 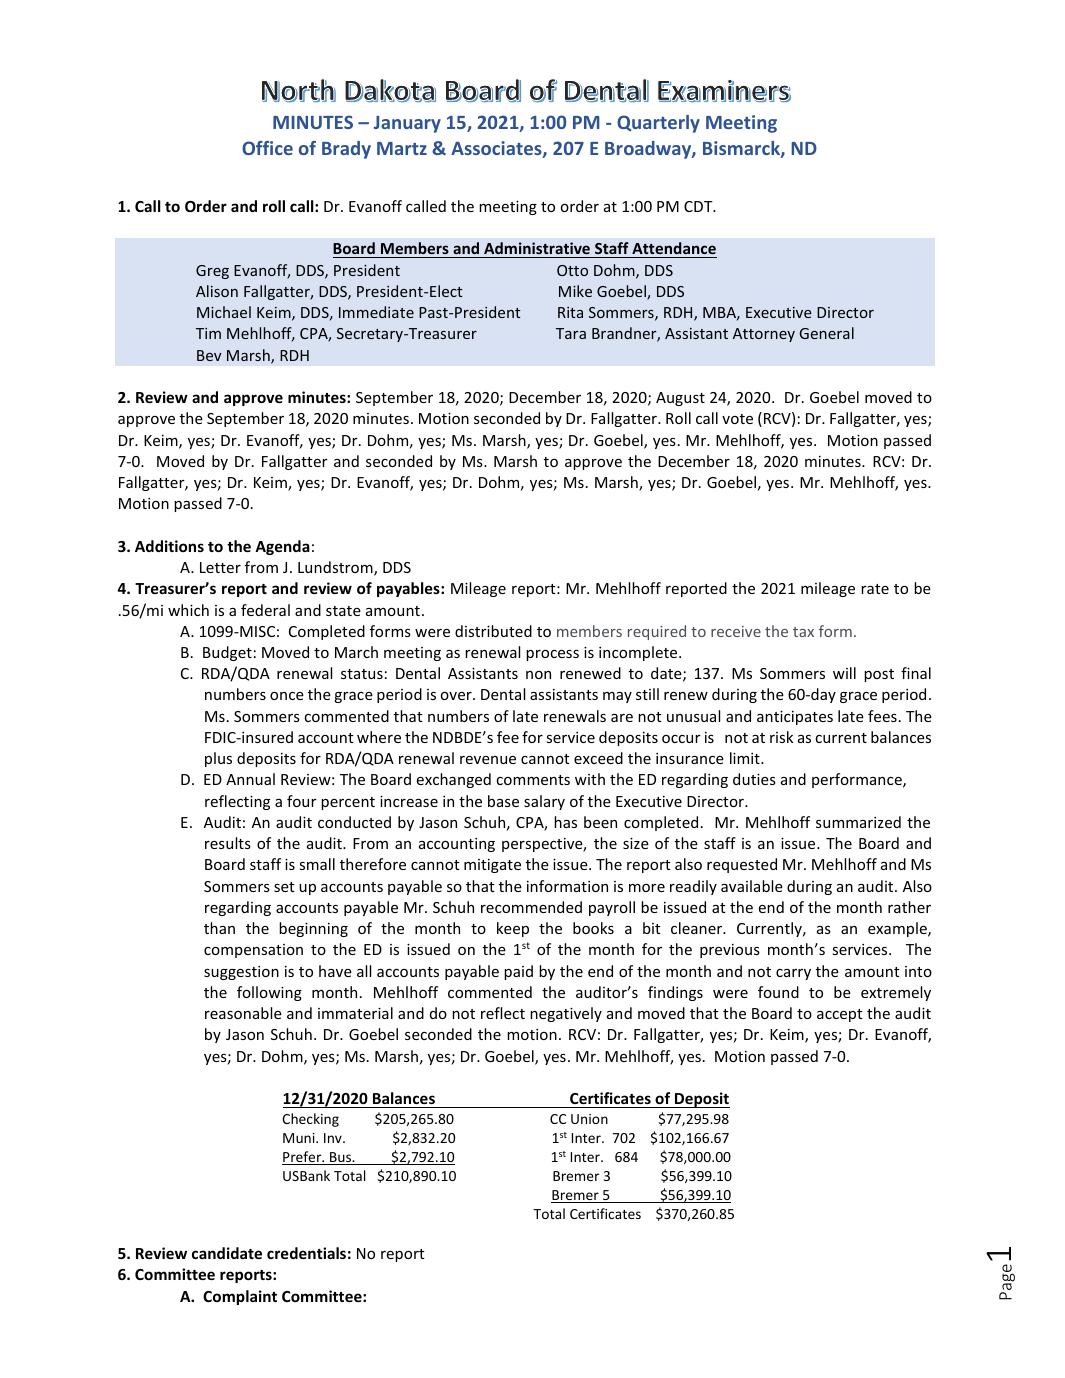 I want to click on available, so click(x=752, y=886).
